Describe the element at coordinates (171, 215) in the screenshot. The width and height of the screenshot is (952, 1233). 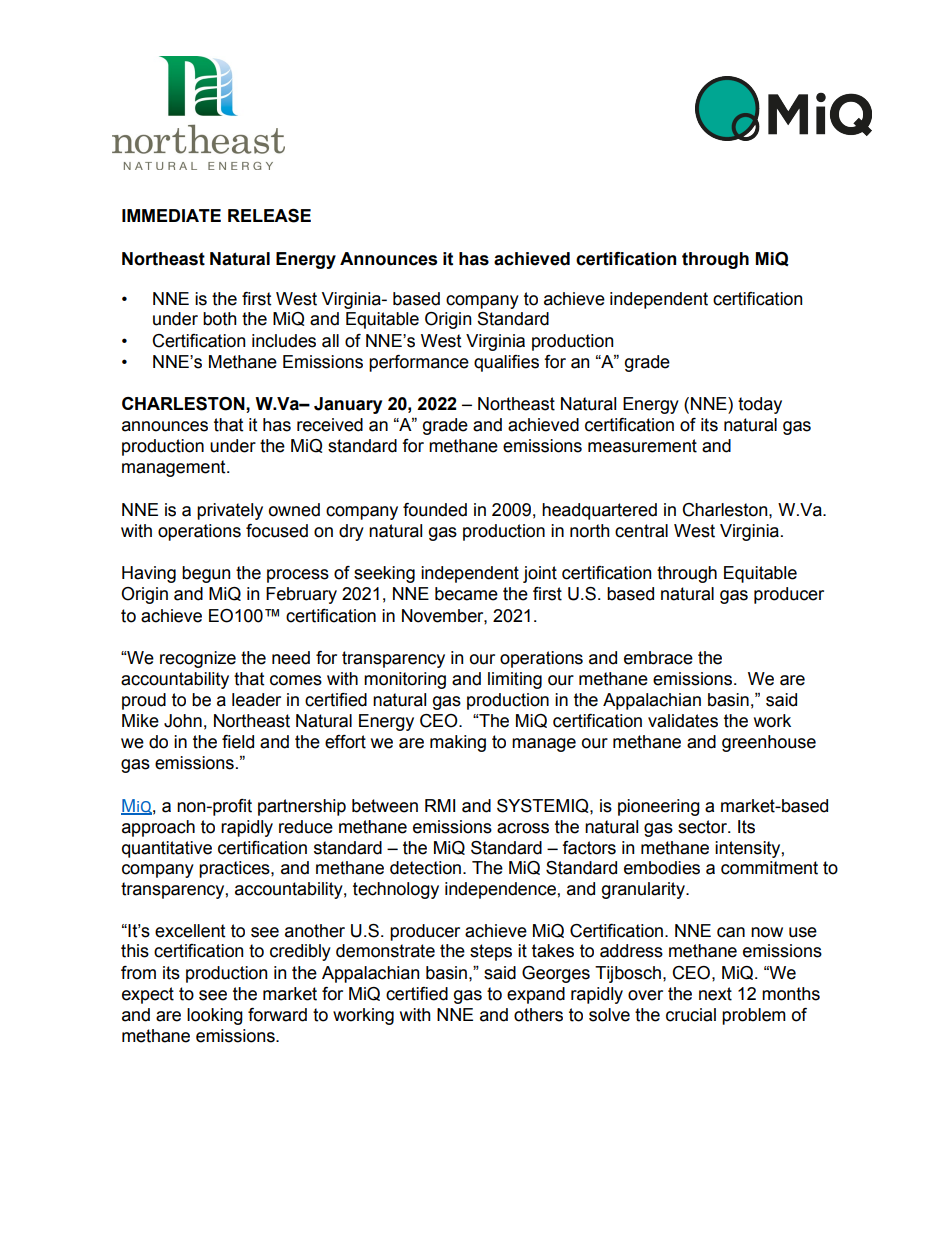
I see `IMMEDIATE` at that location.
